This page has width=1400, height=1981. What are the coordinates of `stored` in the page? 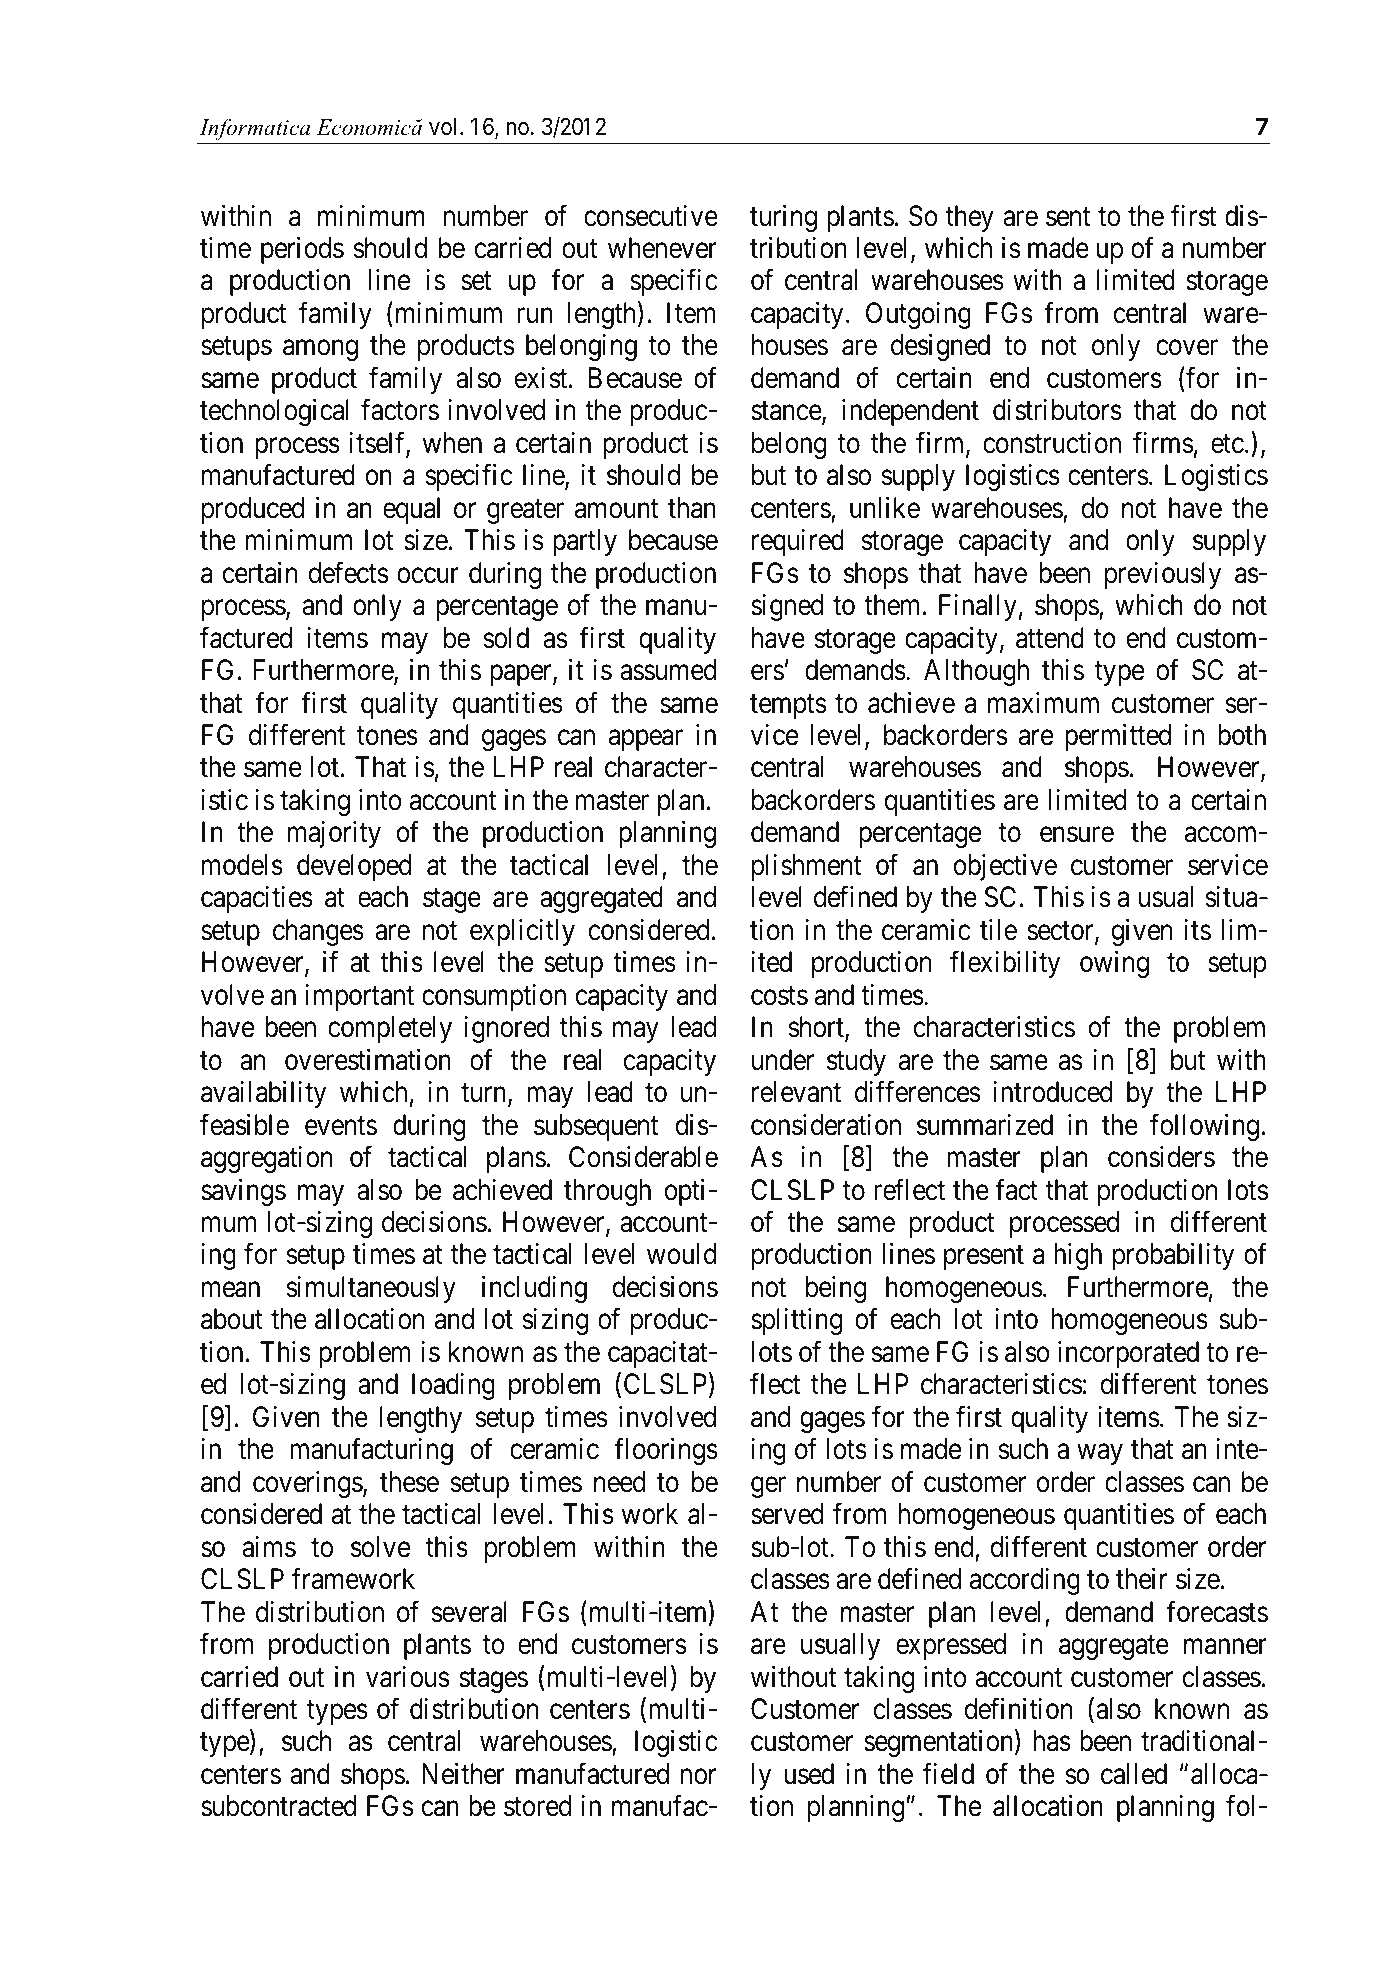 It's located at (537, 1806).
